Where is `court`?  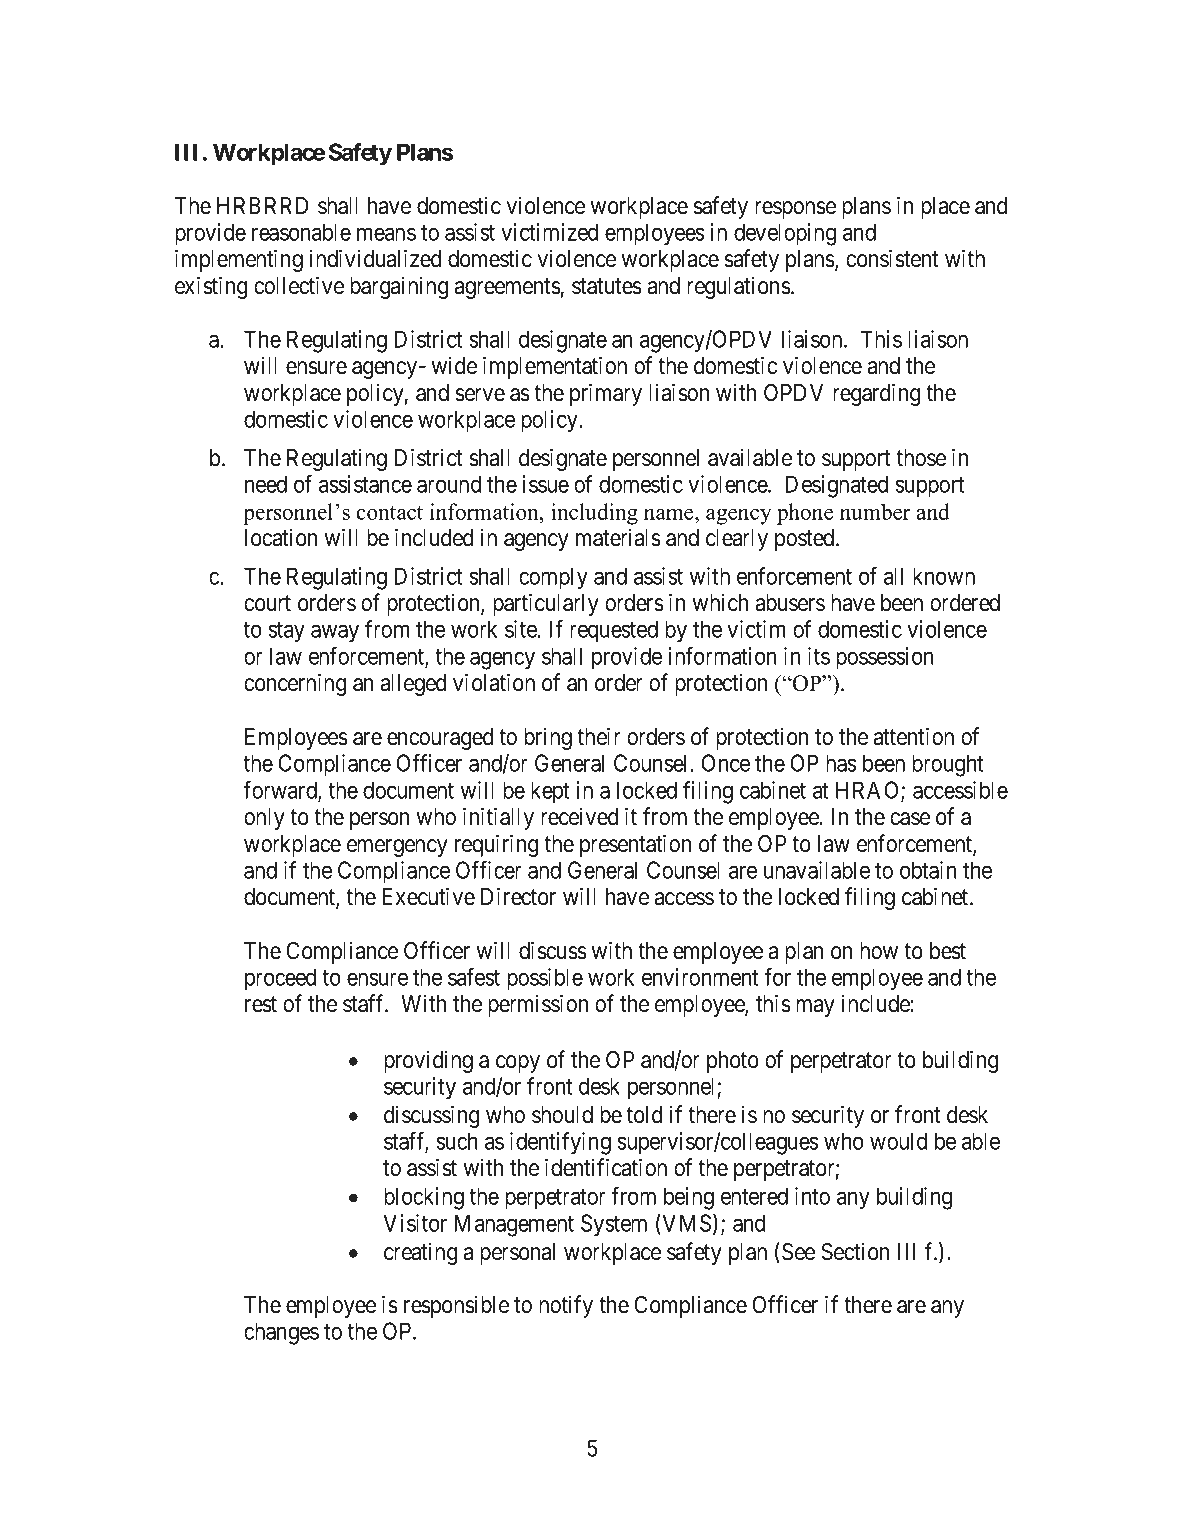 court is located at coordinates (267, 603).
